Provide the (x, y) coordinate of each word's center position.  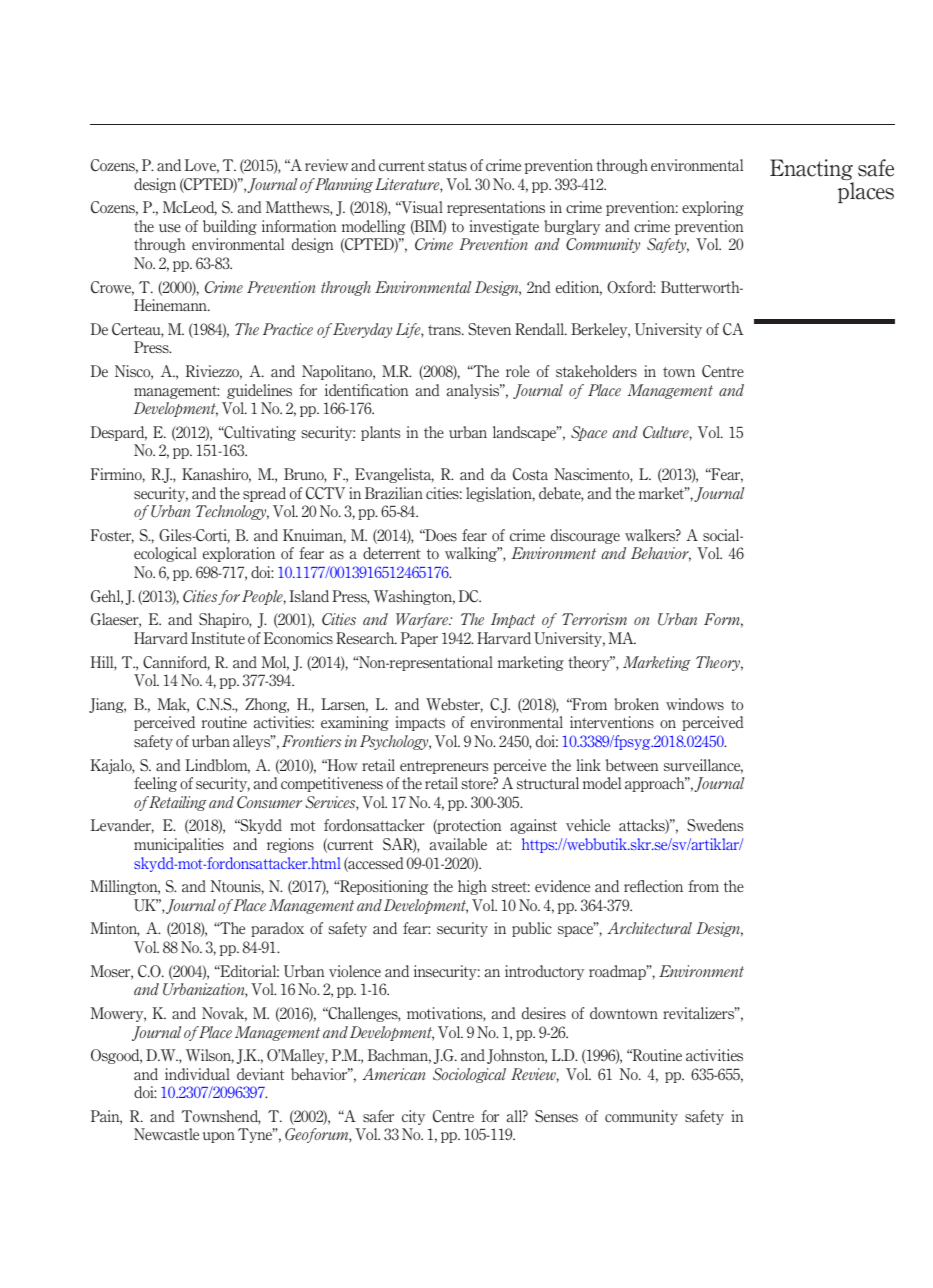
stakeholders (596, 371)
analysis (474, 391)
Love (202, 166)
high (472, 887)
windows (695, 704)
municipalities (179, 845)
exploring (713, 208)
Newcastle (166, 1134)
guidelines (259, 391)
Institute (218, 638)
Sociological (469, 1075)
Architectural (649, 928)
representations (496, 208)
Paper (419, 639)
